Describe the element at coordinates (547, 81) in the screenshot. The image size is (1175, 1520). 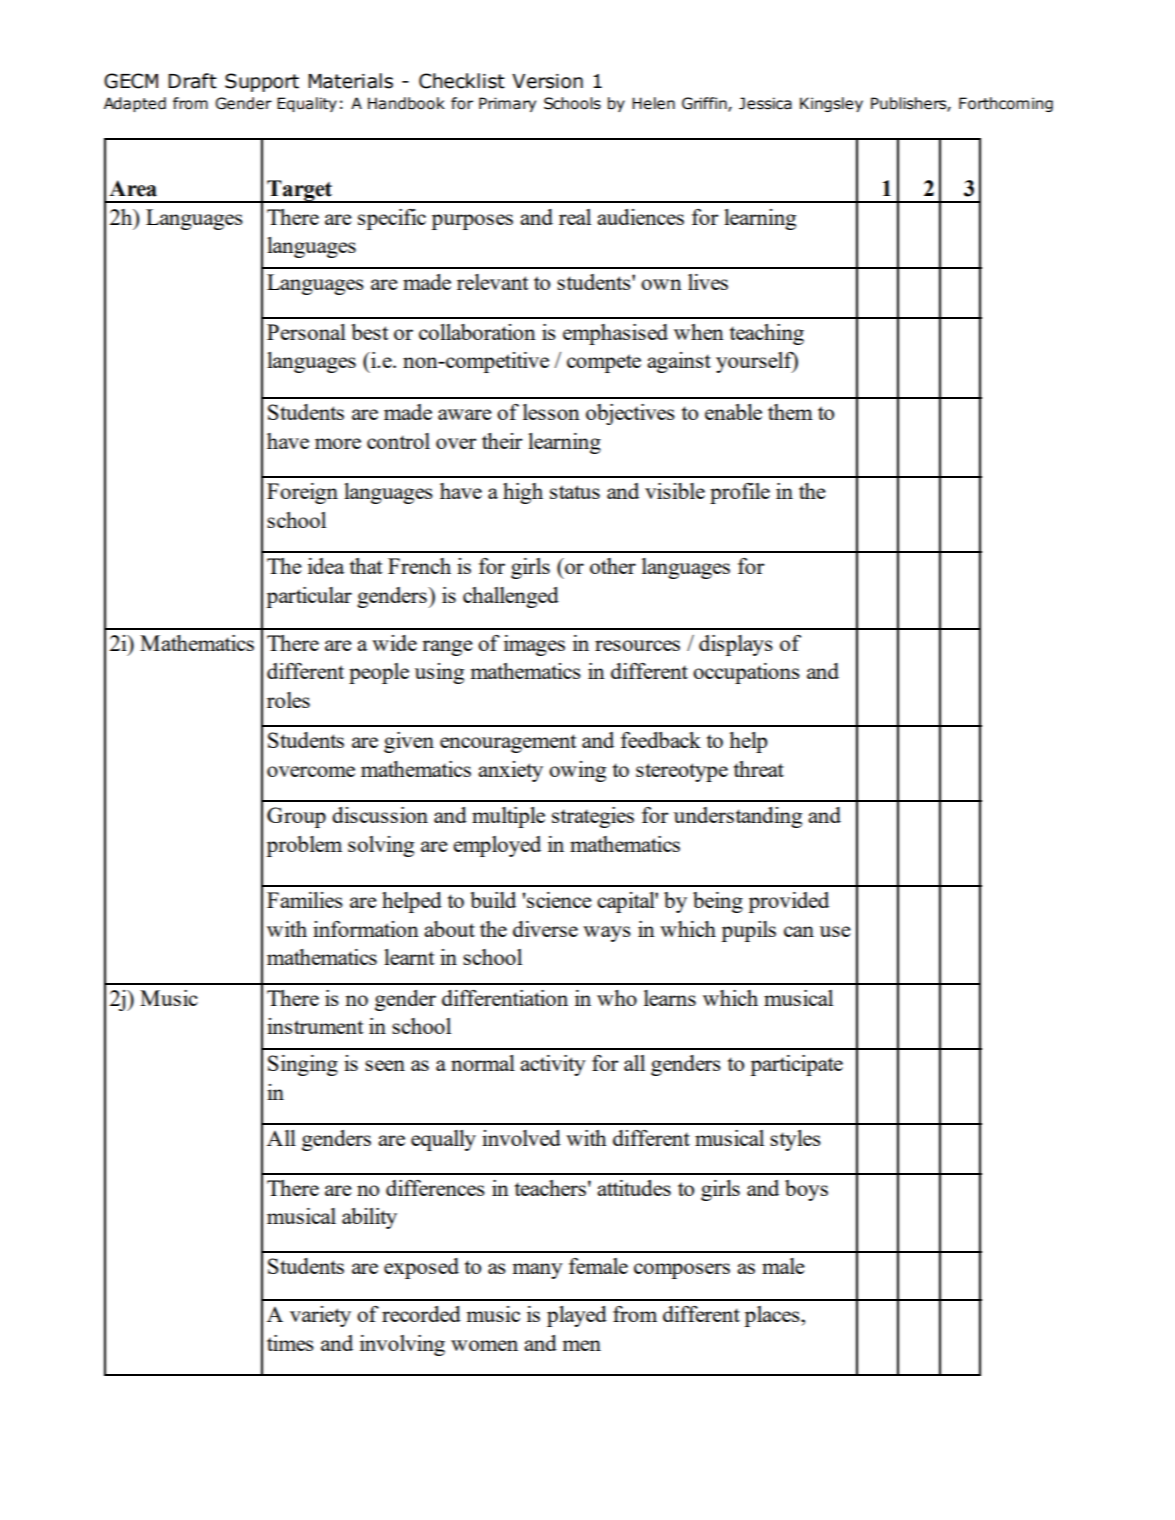
I see `Version` at that location.
